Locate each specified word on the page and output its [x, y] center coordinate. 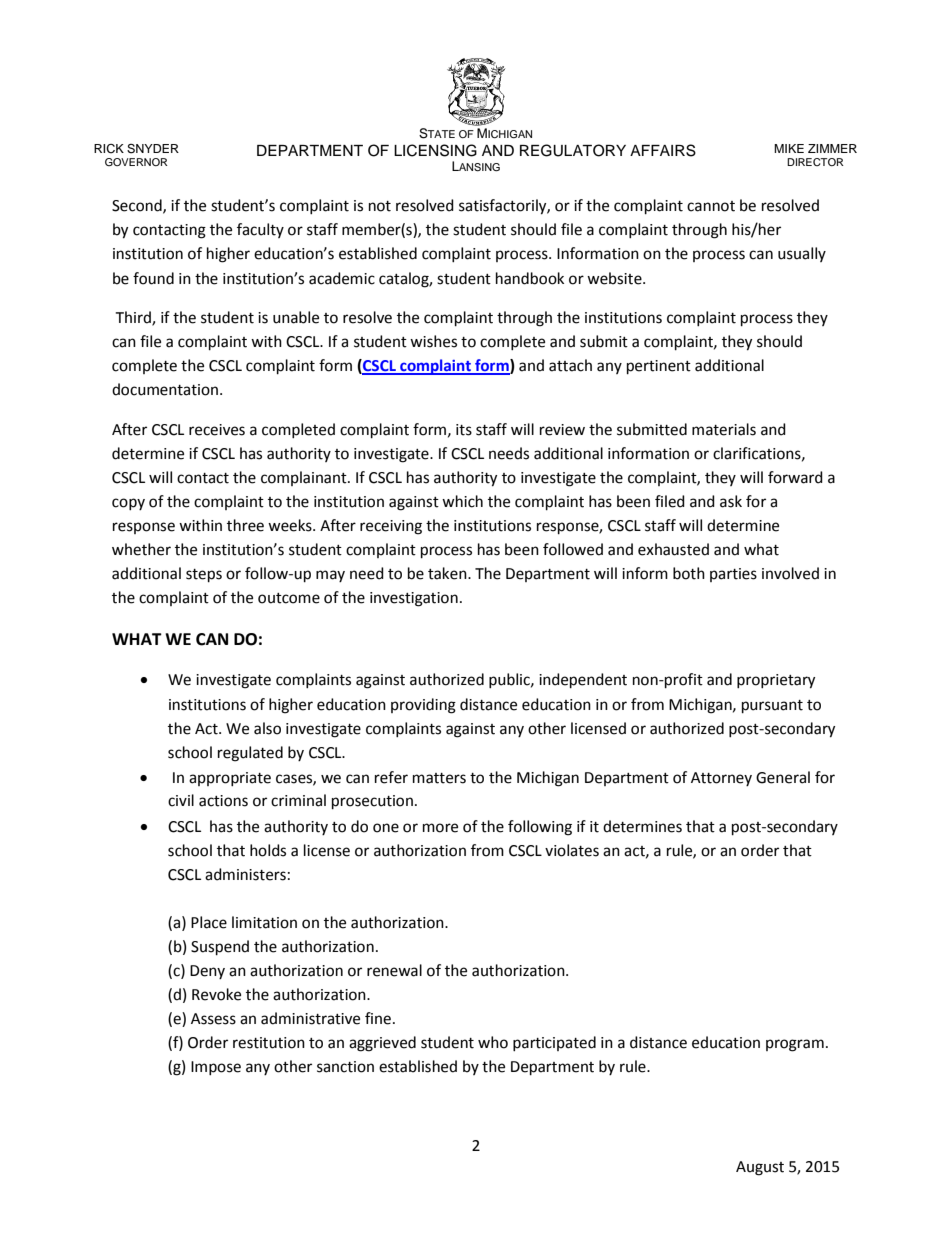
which [462, 501]
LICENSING [435, 150]
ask [731, 501]
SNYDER [153, 149]
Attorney [721, 779]
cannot [711, 206]
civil [181, 800]
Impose [216, 1068]
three [245, 525]
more [440, 828]
